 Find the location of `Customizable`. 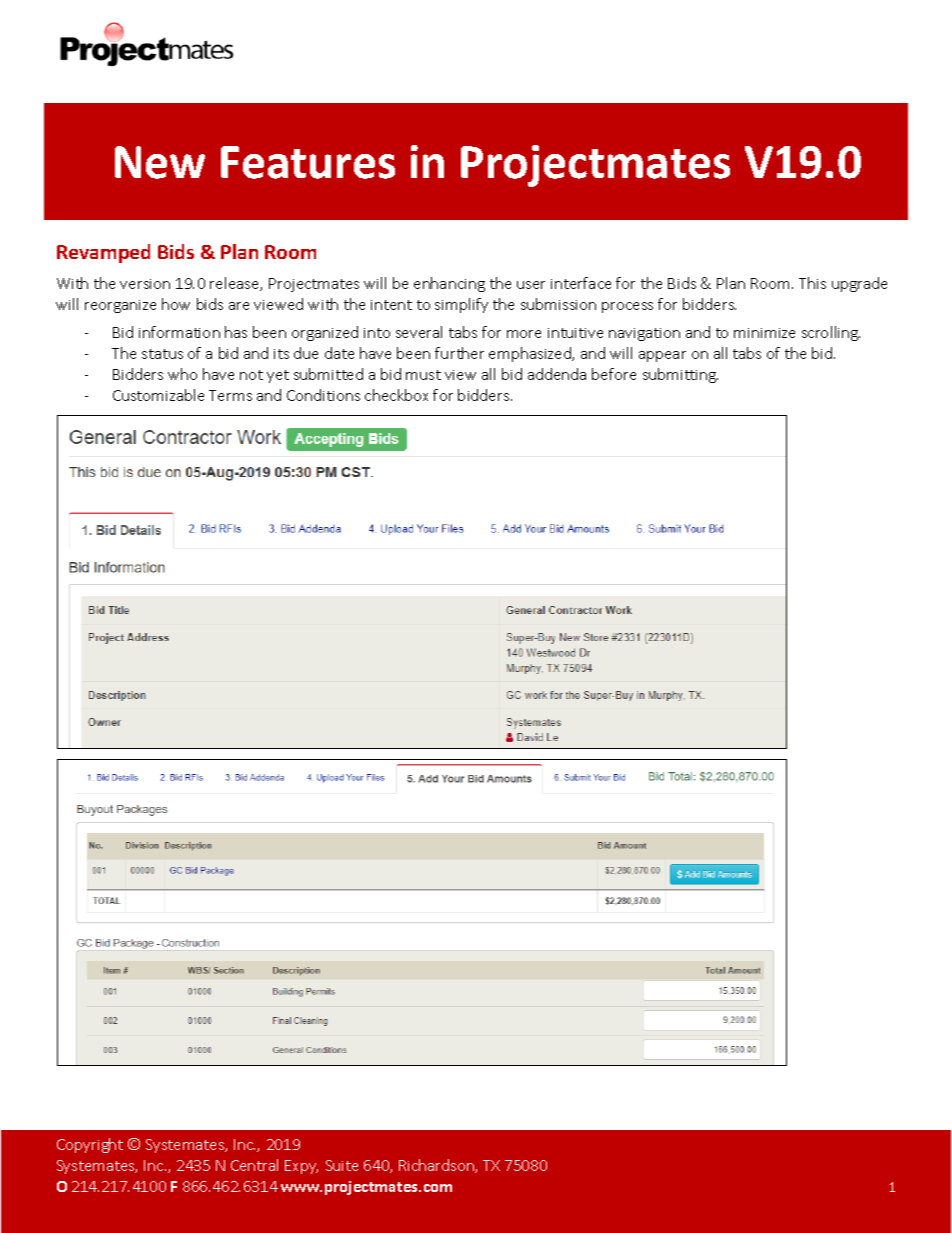

Customizable is located at coordinates (158, 395).
